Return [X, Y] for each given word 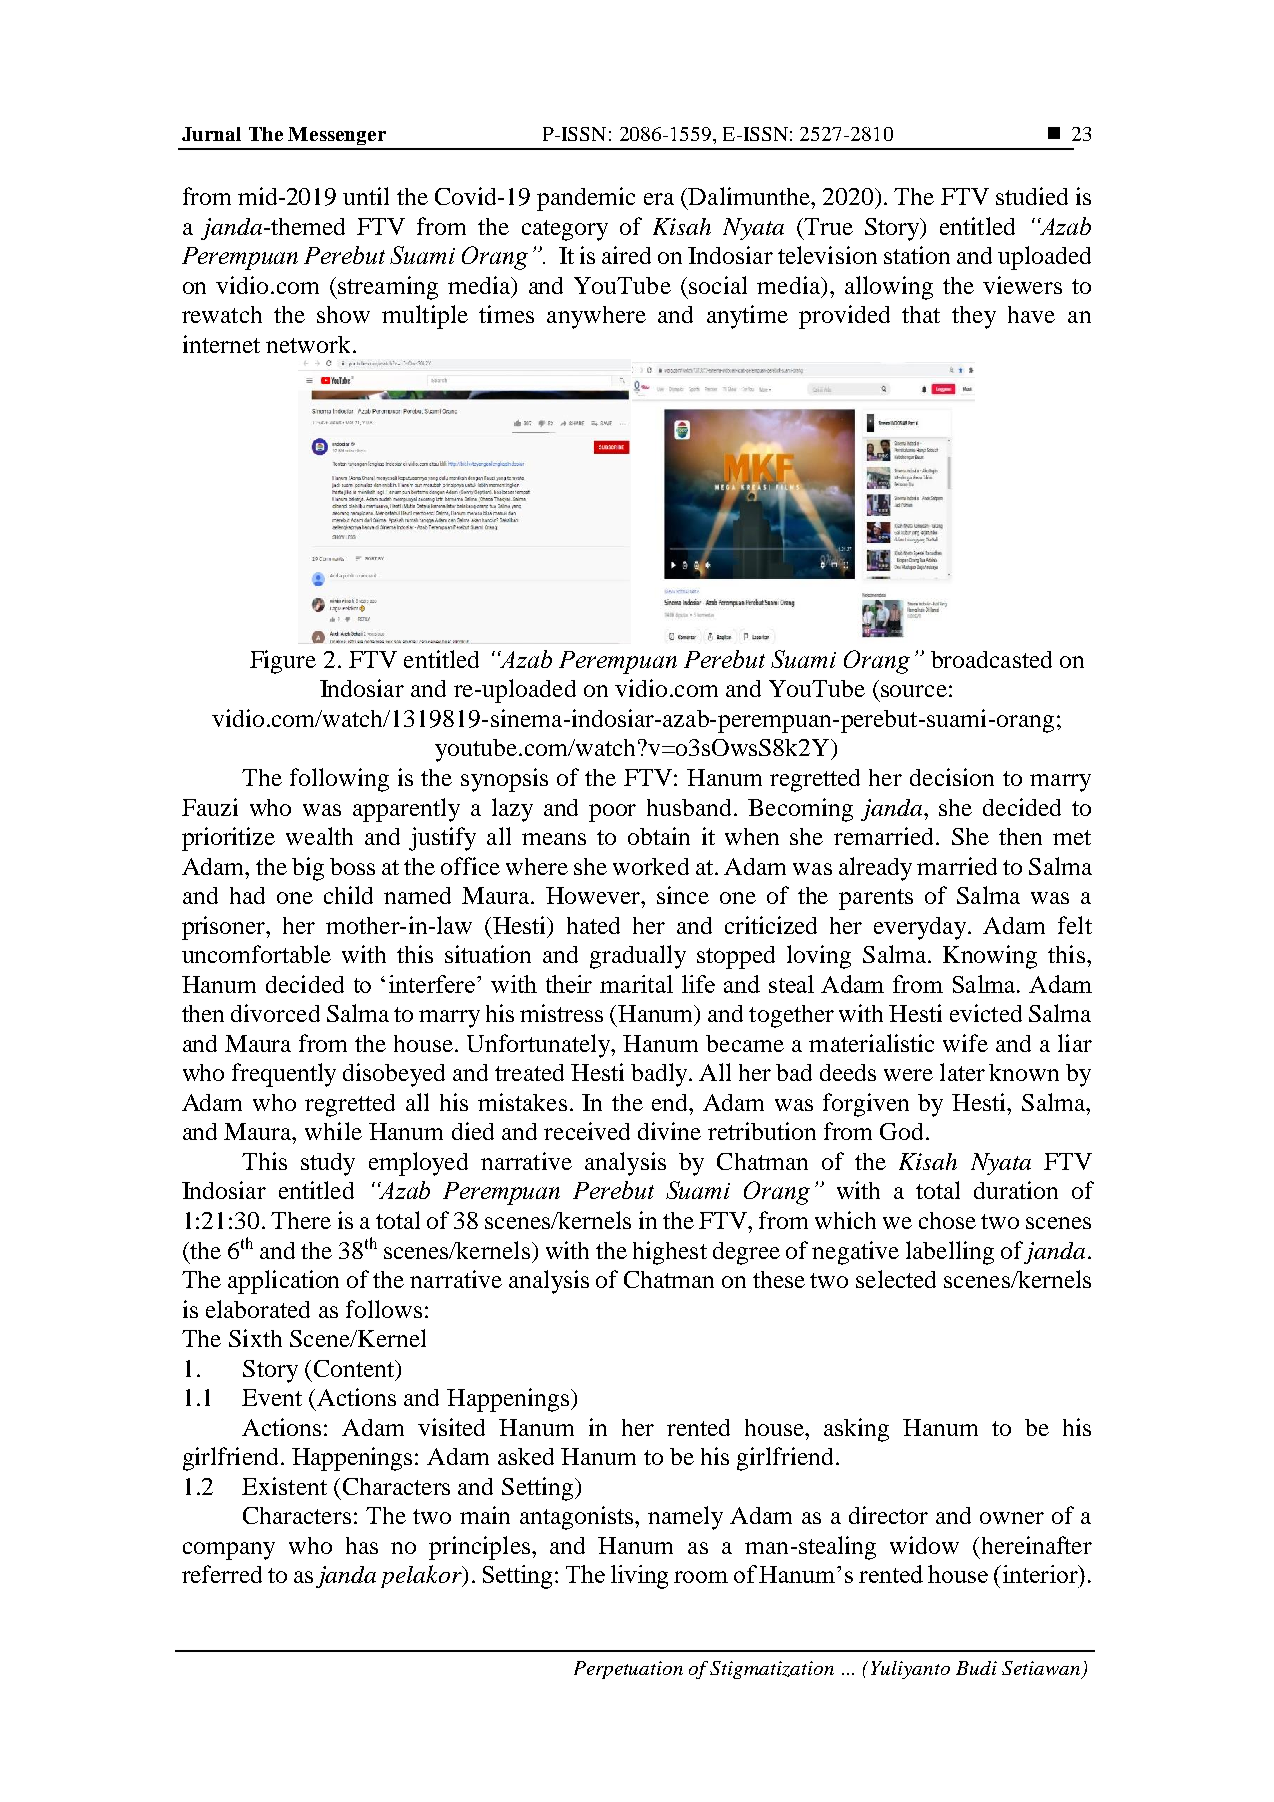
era [659, 199]
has [362, 1545]
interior [1040, 1574]
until [366, 196]
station [917, 255]
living [639, 1577]
